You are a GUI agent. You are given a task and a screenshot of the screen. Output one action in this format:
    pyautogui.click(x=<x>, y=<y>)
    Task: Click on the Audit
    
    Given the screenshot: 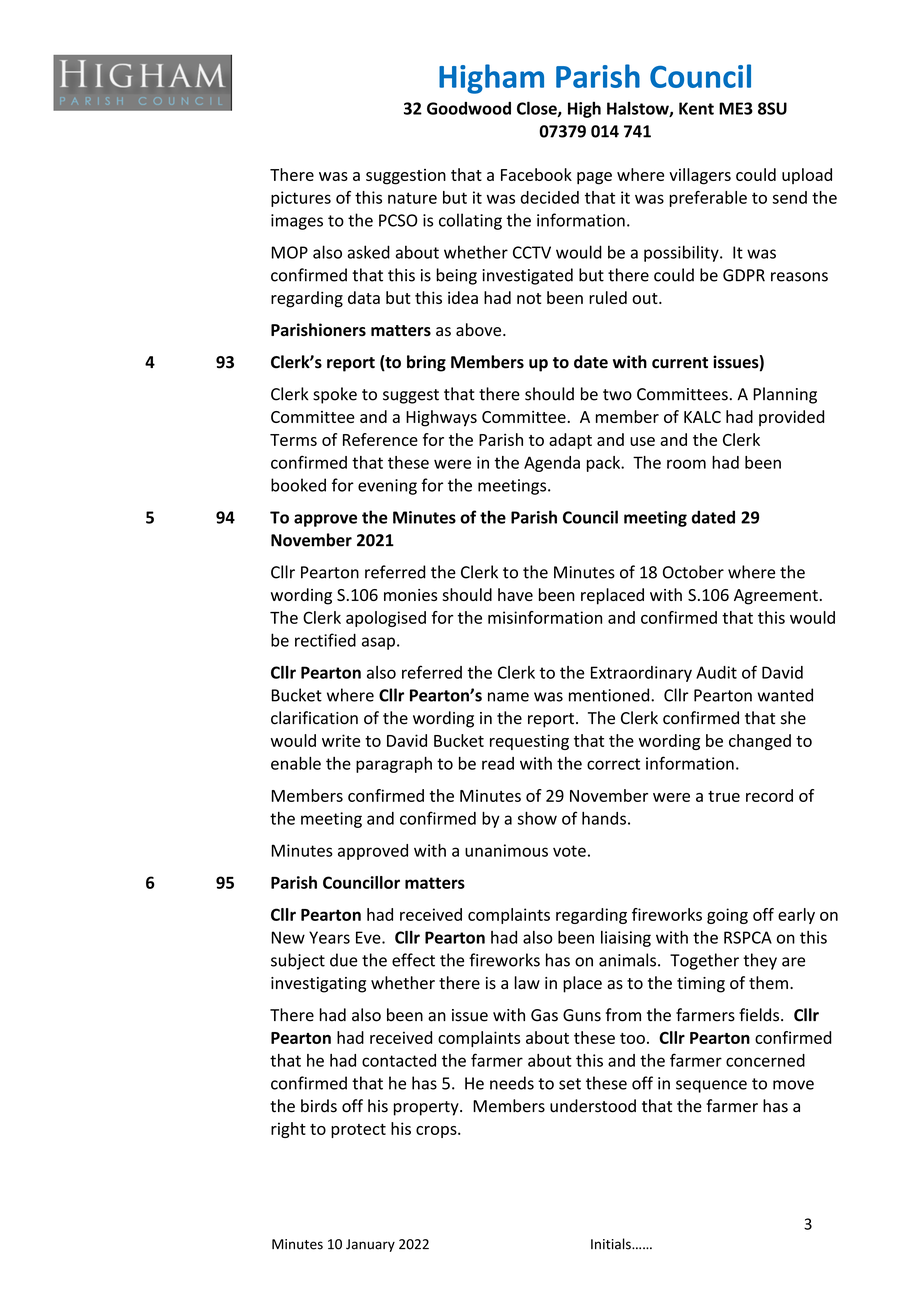 What is the action you would take?
    pyautogui.click(x=716, y=672)
